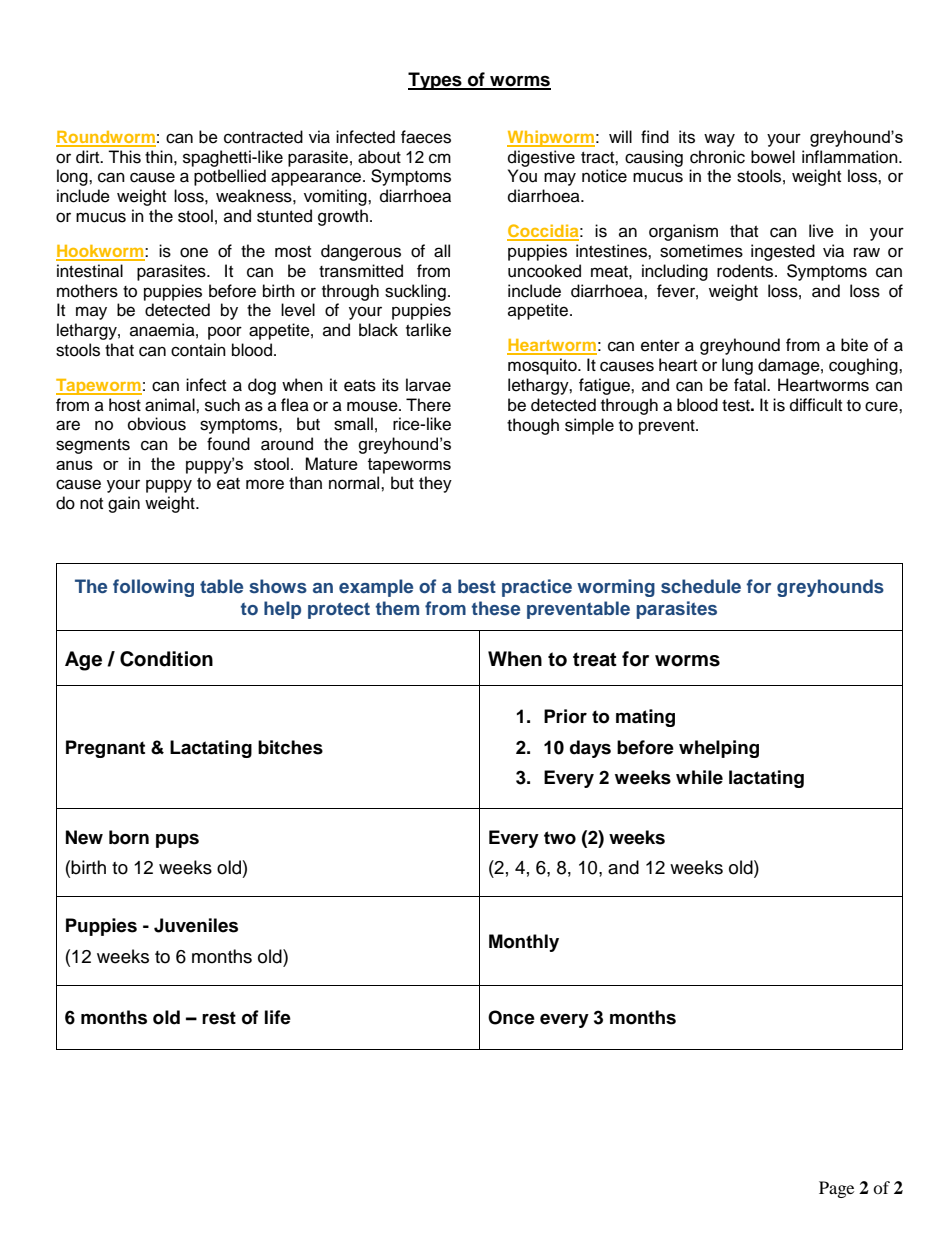 This page has height=1233, width=952. What do you see at coordinates (773, 157) in the page?
I see `bowel` at bounding box center [773, 157].
